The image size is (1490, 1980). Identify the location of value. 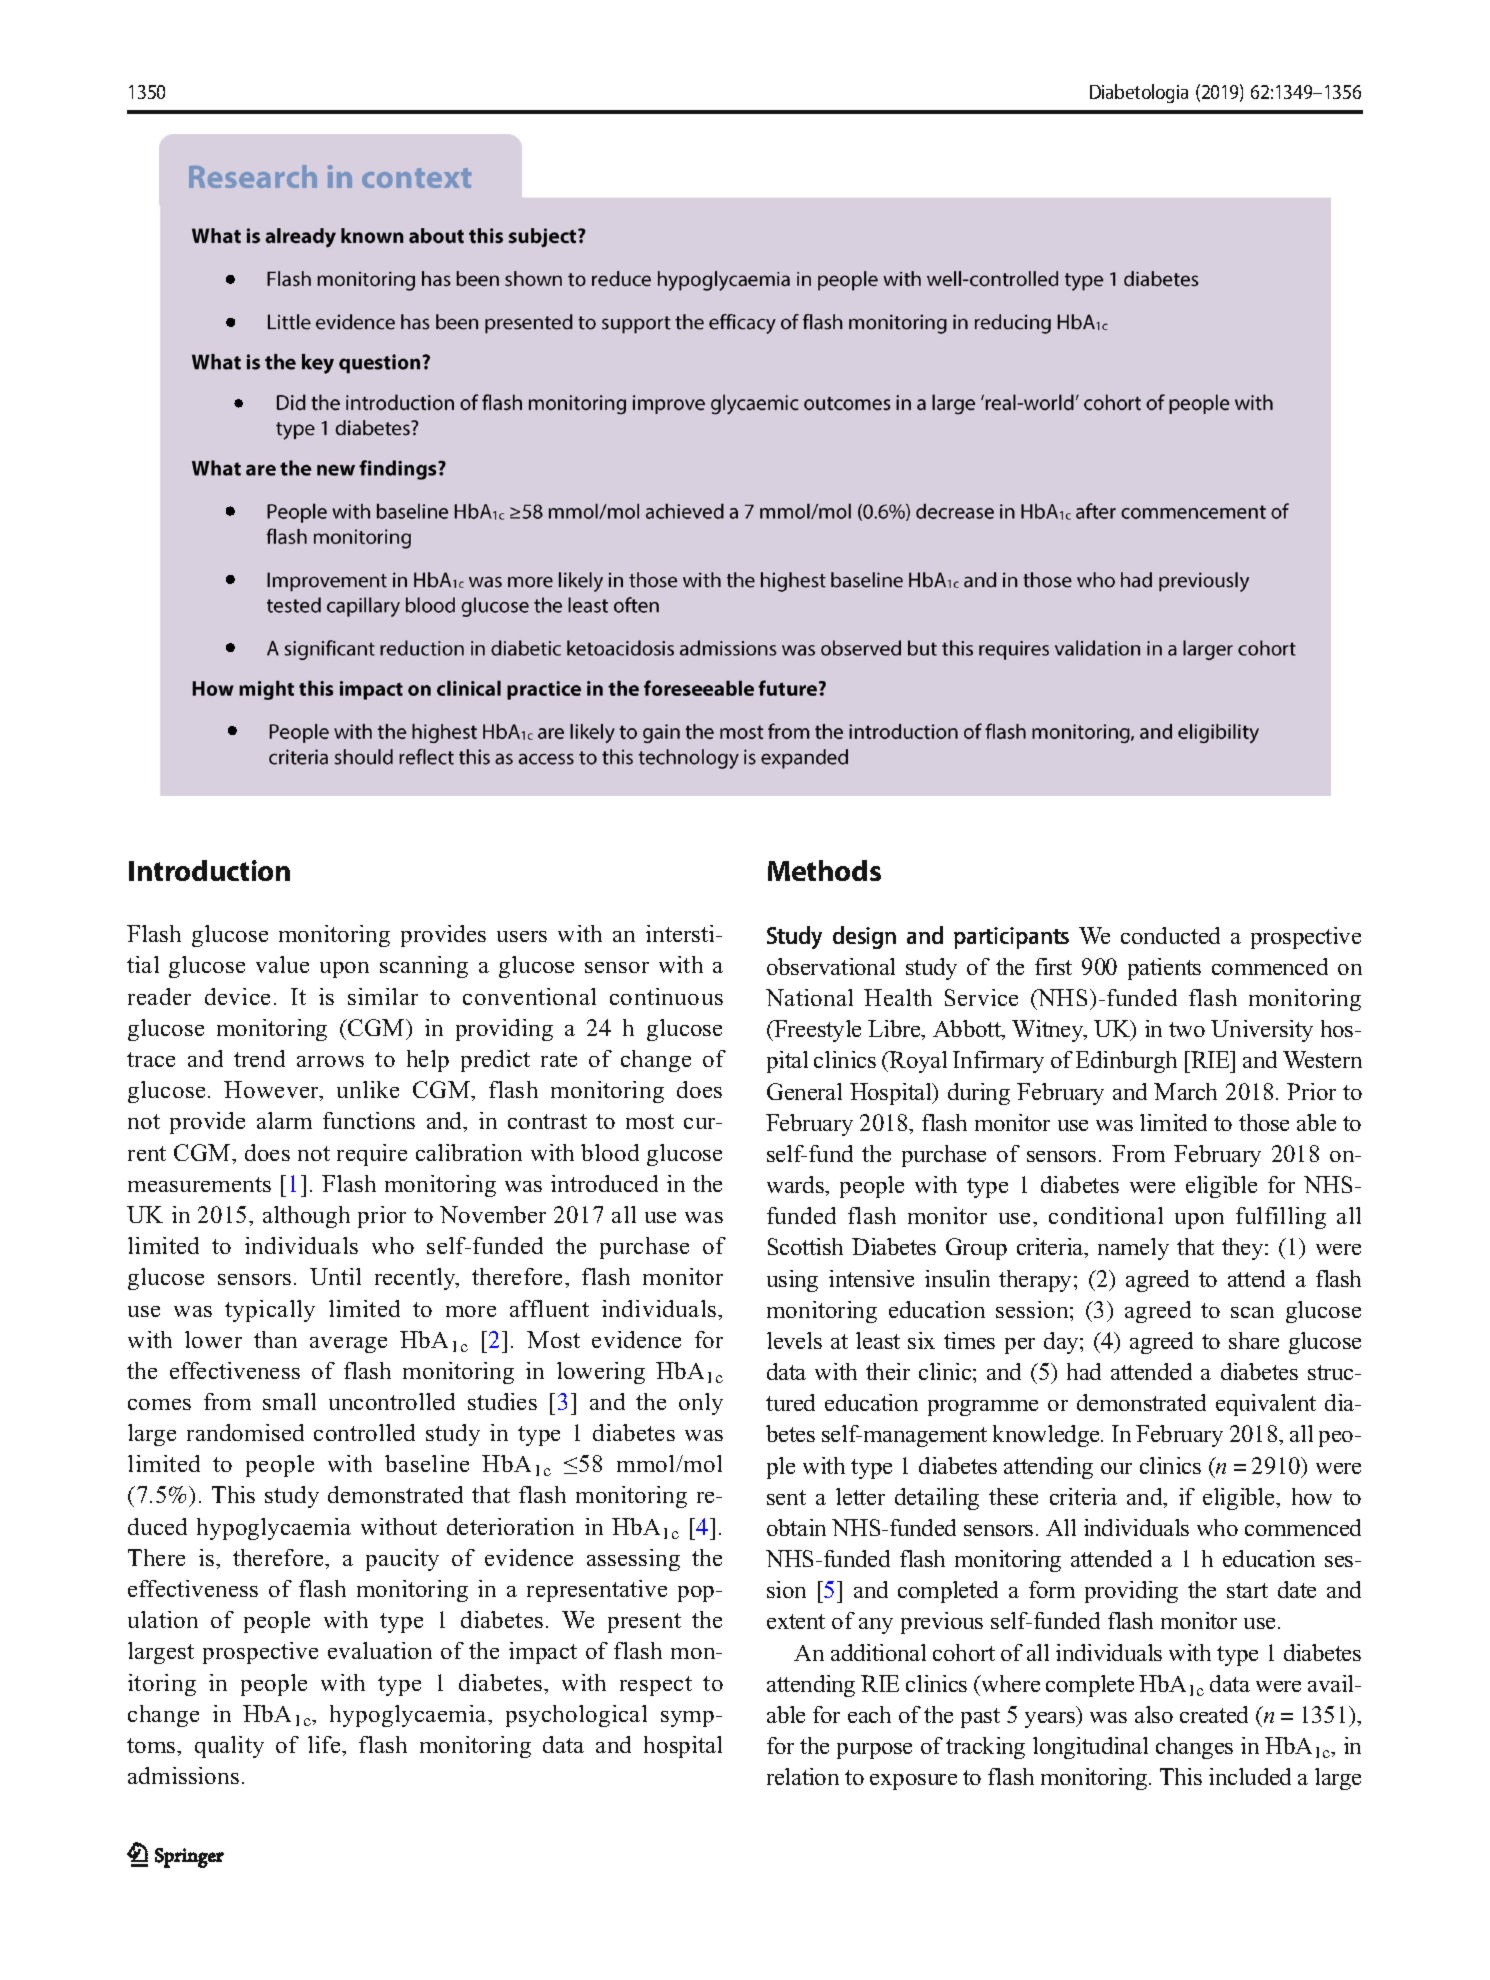
(282, 964).
